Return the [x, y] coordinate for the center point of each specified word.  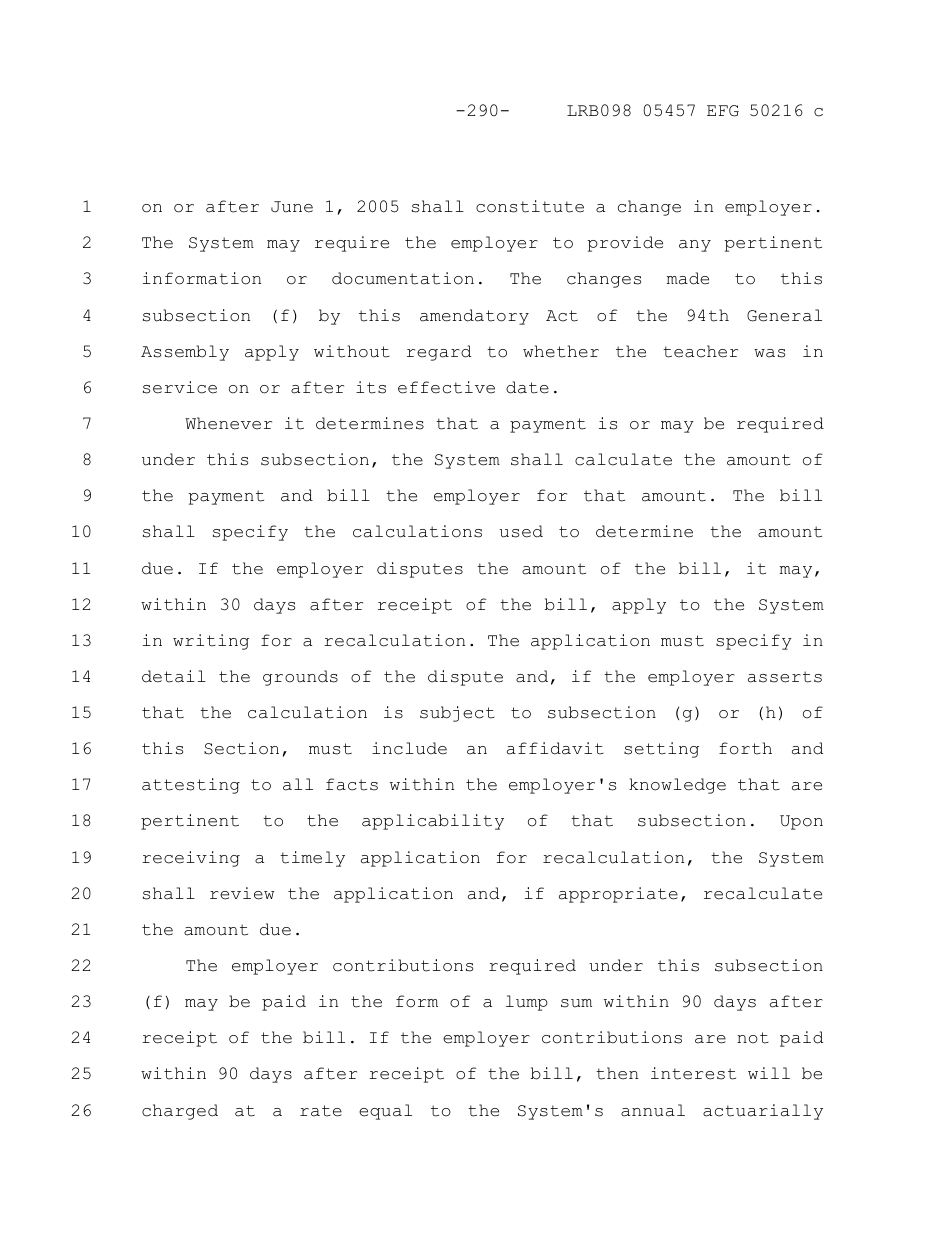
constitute [530, 206]
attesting [191, 786]
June [292, 207]
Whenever [228, 423]
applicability [433, 822]
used [521, 531]
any [695, 246]
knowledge [677, 786]
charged [180, 1112]
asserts [785, 677]
